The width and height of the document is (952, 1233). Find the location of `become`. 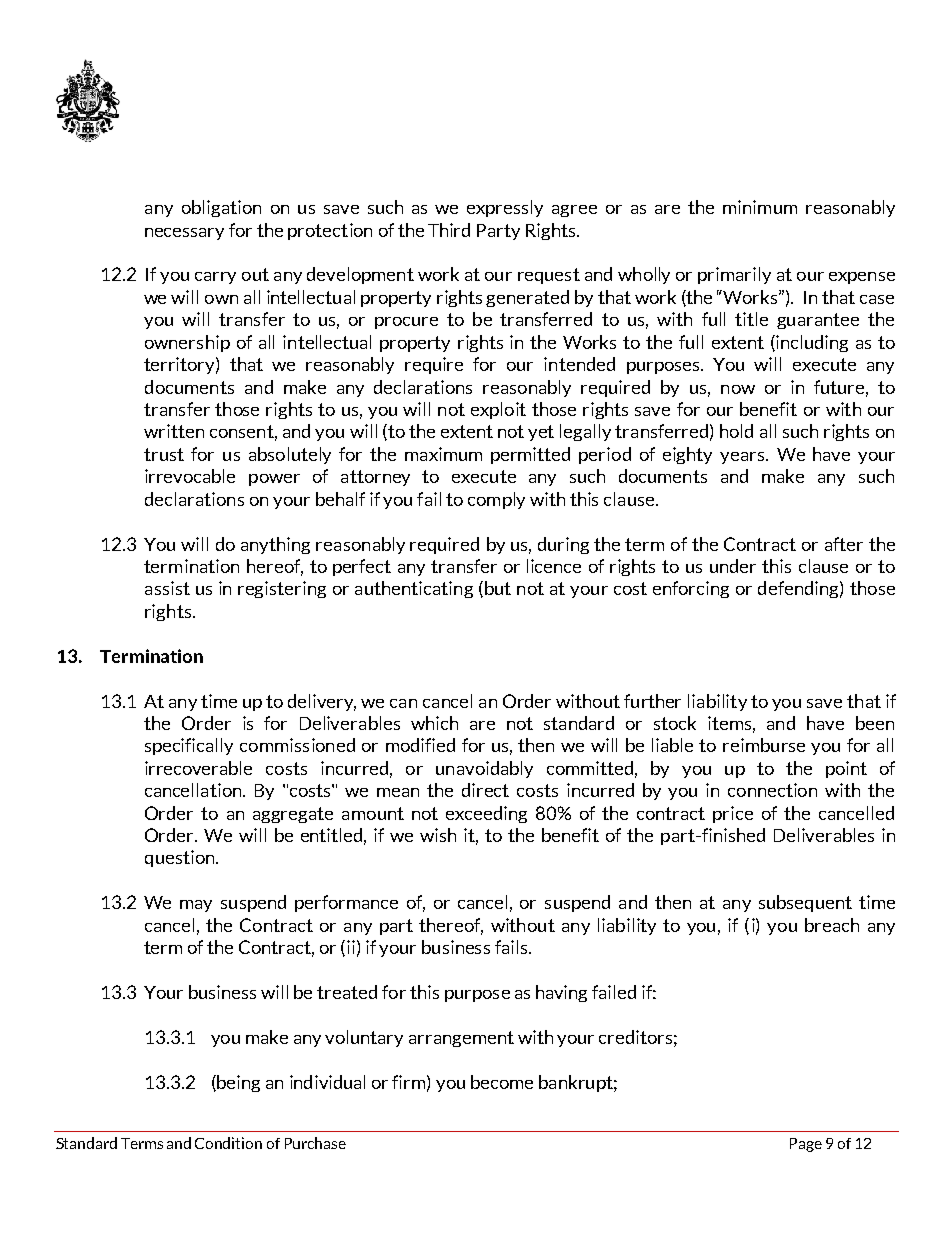

become is located at coordinates (502, 1082).
